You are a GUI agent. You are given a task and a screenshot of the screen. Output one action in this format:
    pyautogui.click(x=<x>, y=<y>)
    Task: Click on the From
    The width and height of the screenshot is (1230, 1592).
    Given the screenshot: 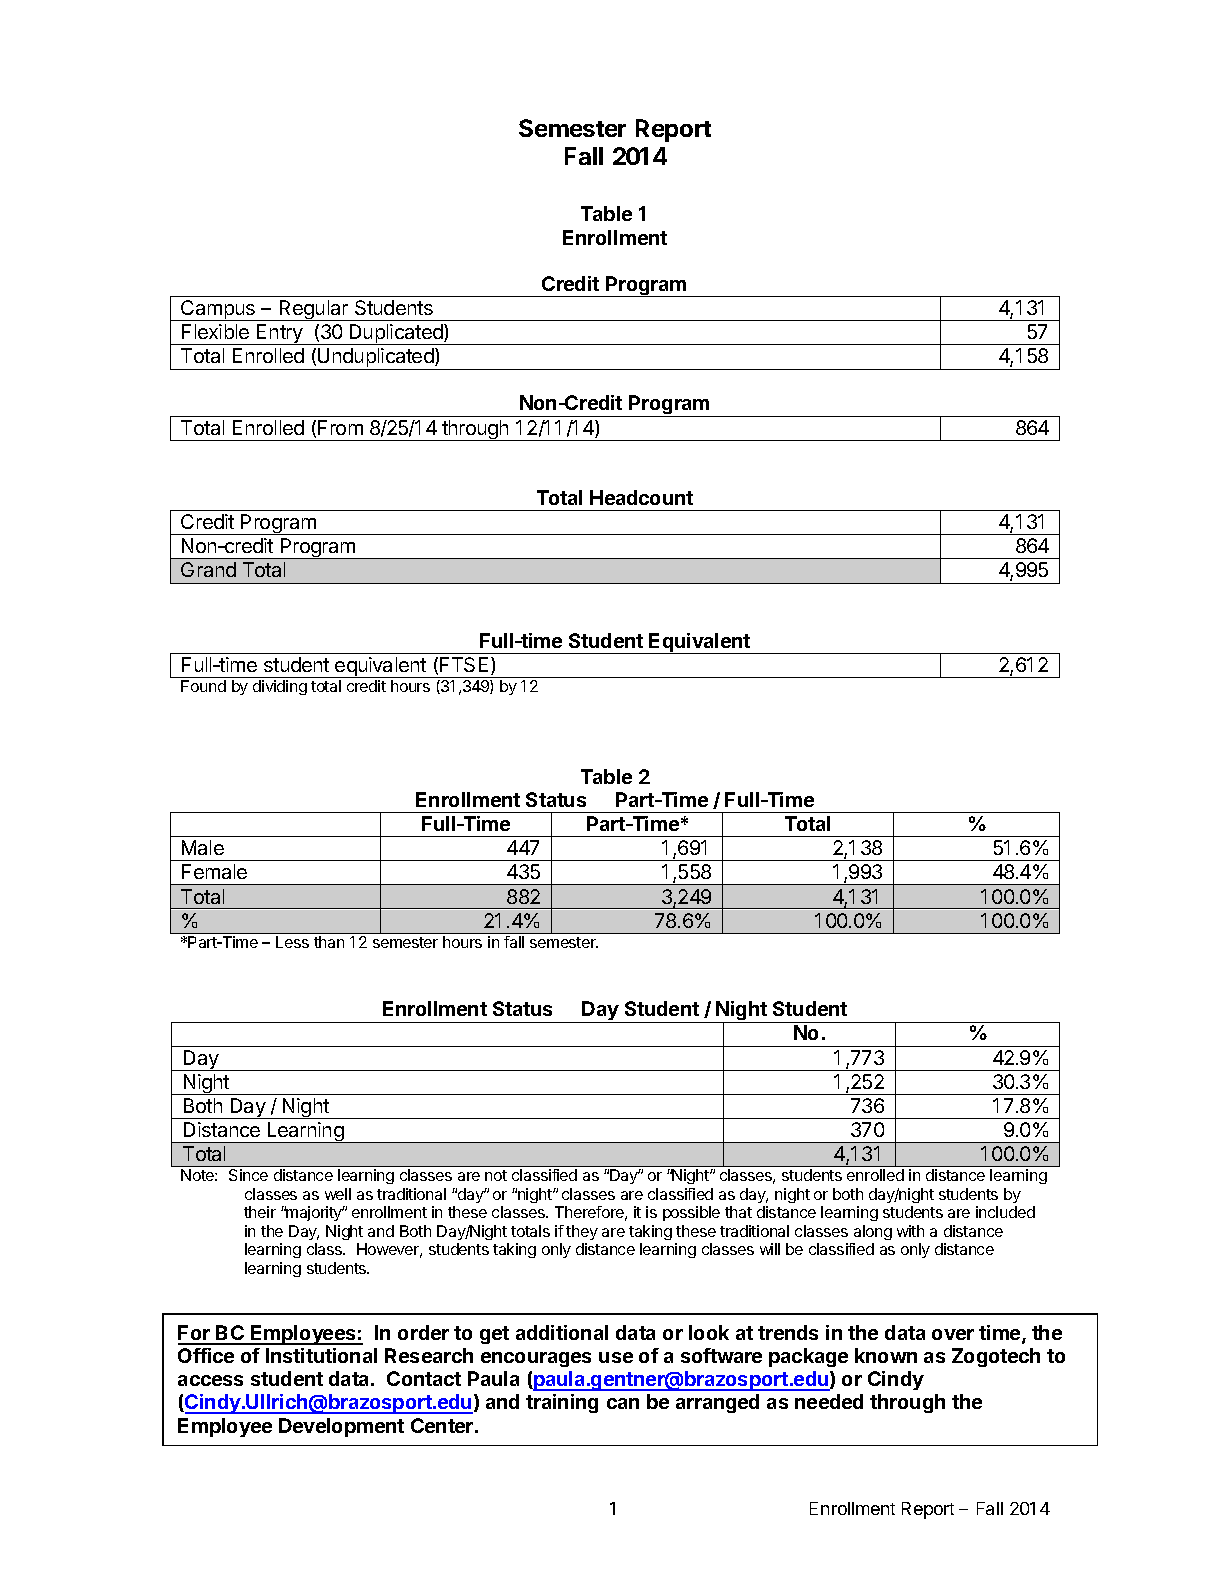 What is the action you would take?
    pyautogui.click(x=340, y=427)
